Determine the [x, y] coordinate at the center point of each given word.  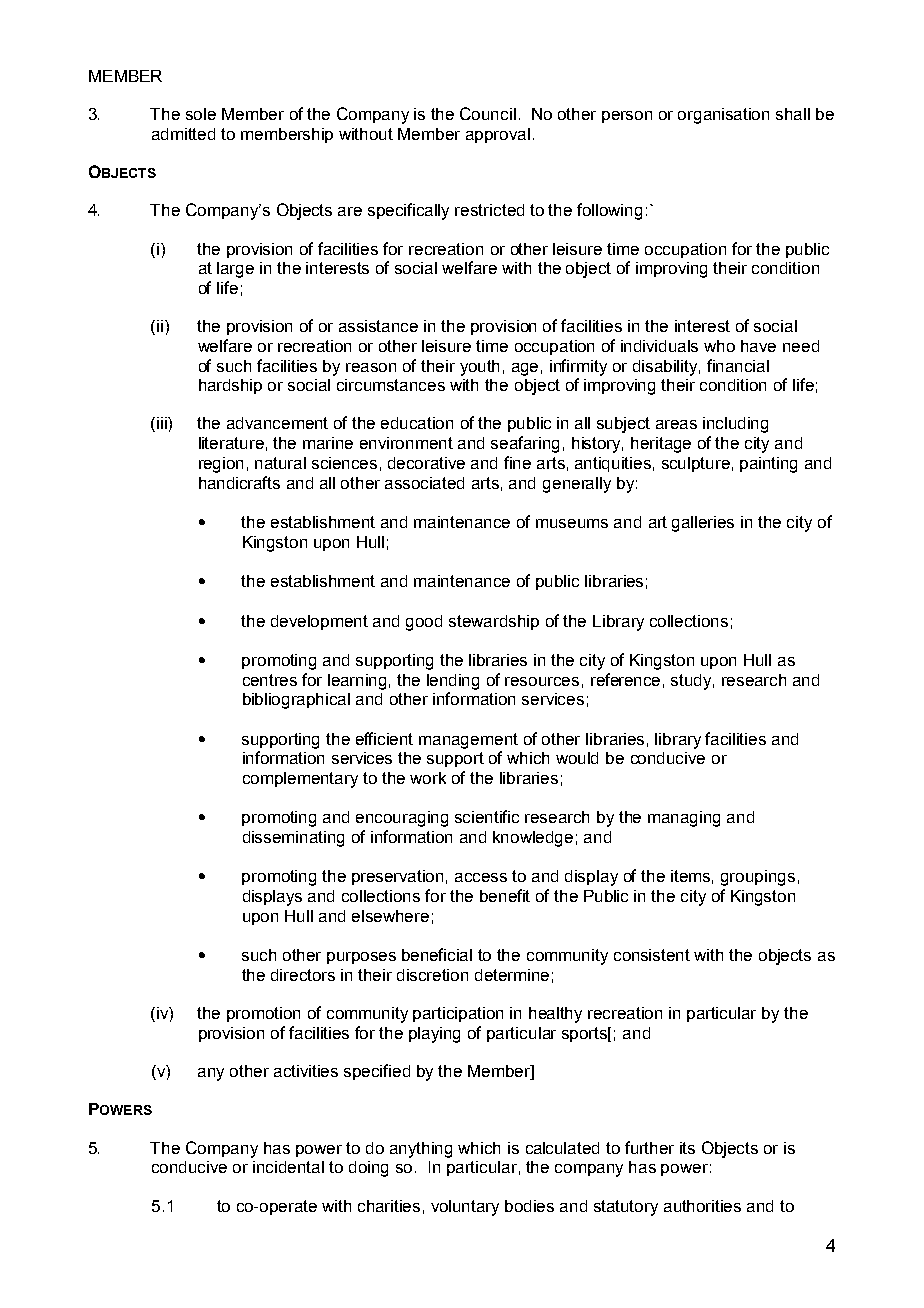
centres [270, 680]
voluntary [465, 1208]
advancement [277, 423]
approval [498, 135]
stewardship [494, 622]
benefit [505, 895]
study [692, 682]
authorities [702, 1206]
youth [479, 368]
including [735, 425]
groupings [758, 878]
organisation [723, 116]
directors [303, 975]
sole [201, 114]
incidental [288, 1167]
